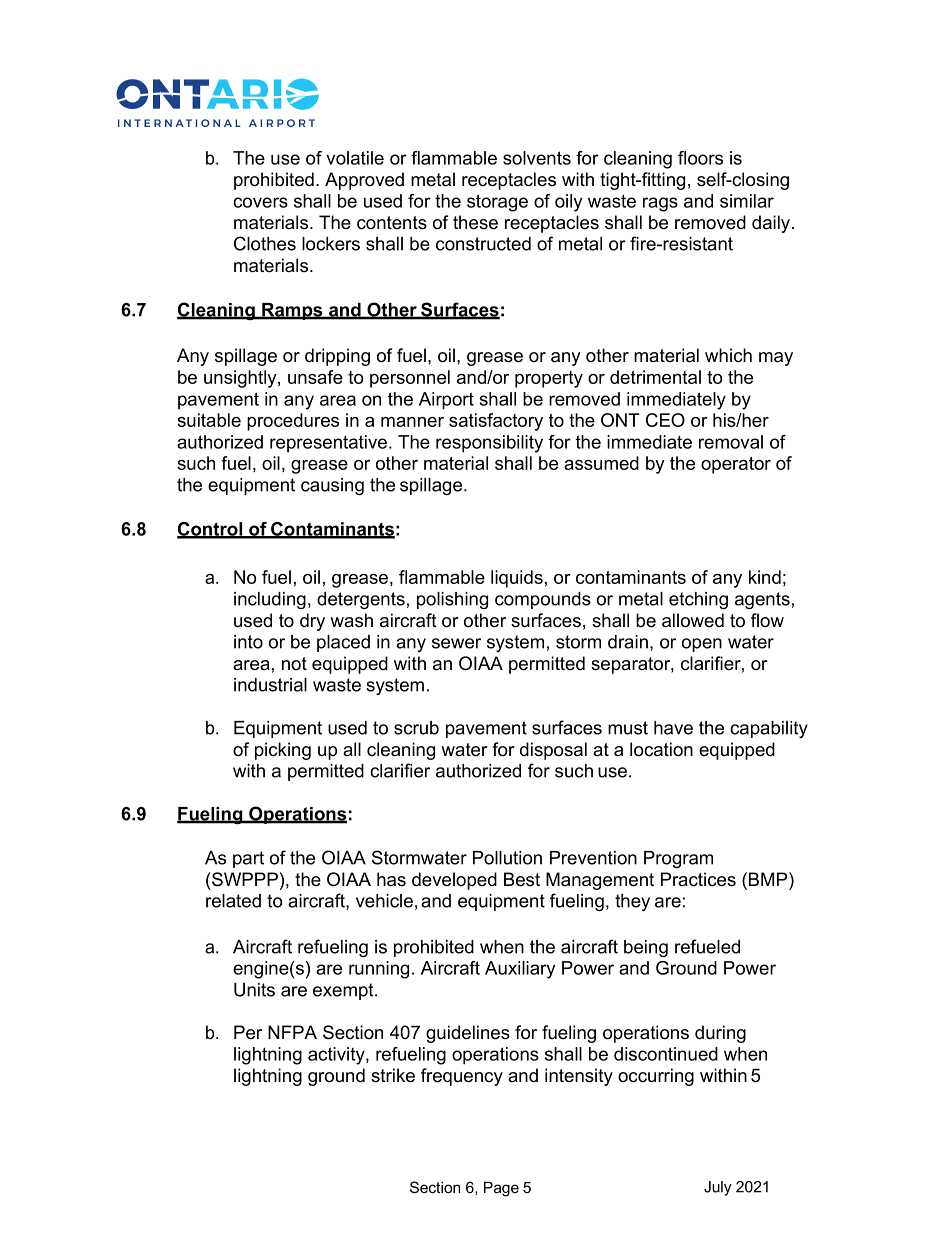  Describe the element at coordinates (700, 158) in the screenshot. I see `floors` at that location.
